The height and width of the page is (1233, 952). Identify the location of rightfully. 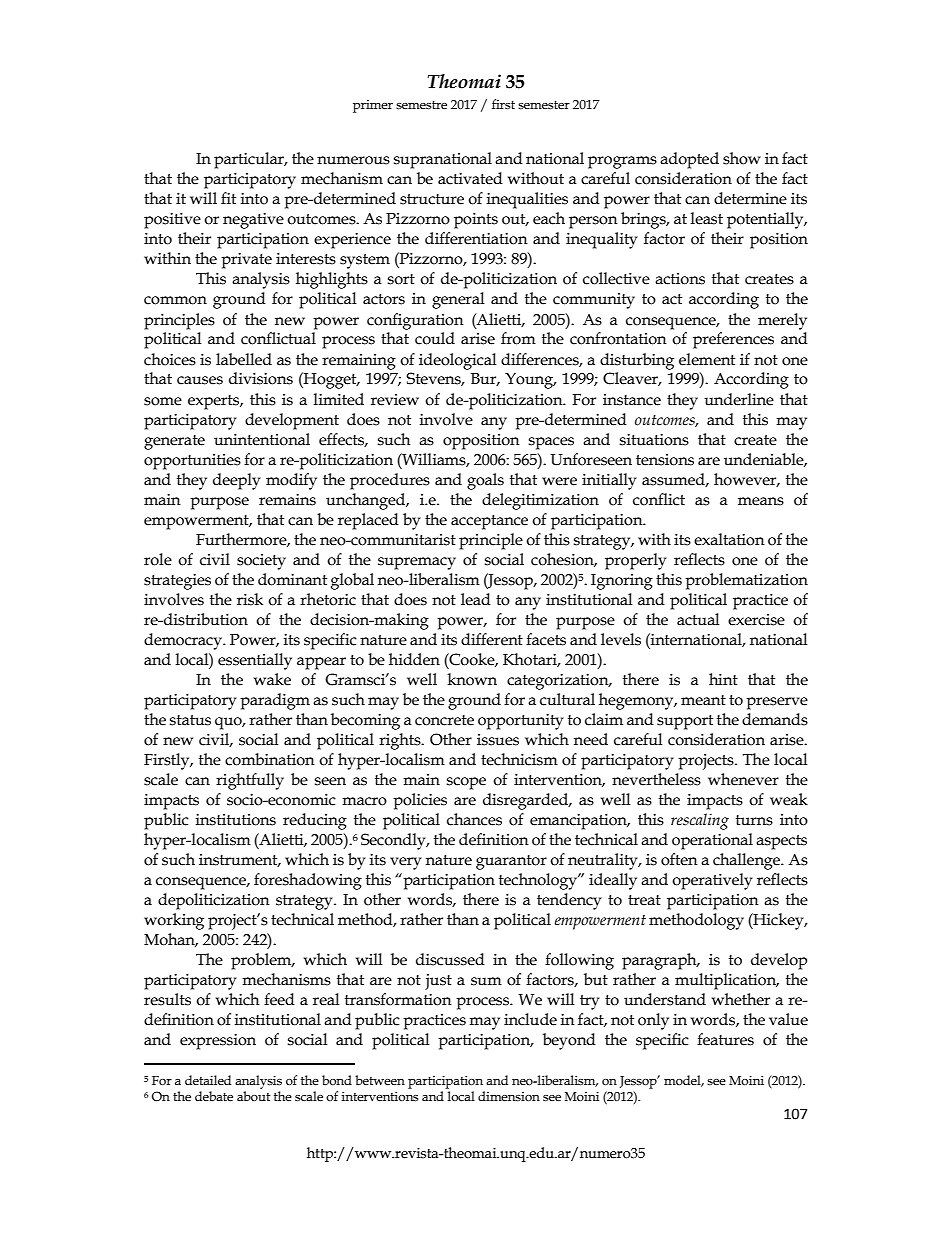
(250, 781).
